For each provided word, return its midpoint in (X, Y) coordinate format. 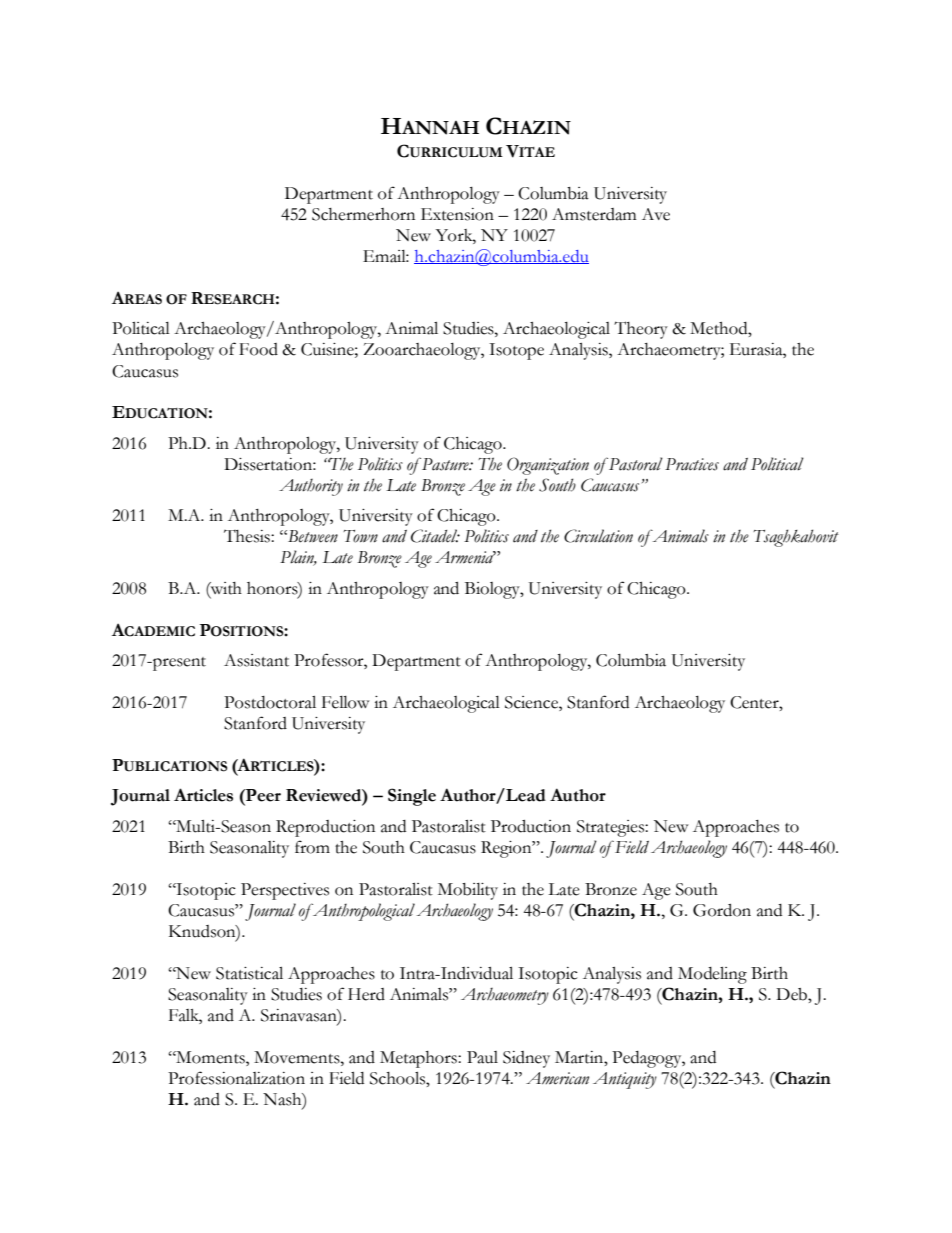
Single (412, 797)
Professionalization (236, 1078)
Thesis (248, 536)
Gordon (722, 910)
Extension (457, 214)
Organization (548, 466)
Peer (262, 795)
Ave (656, 214)
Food (258, 349)
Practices (692, 464)
